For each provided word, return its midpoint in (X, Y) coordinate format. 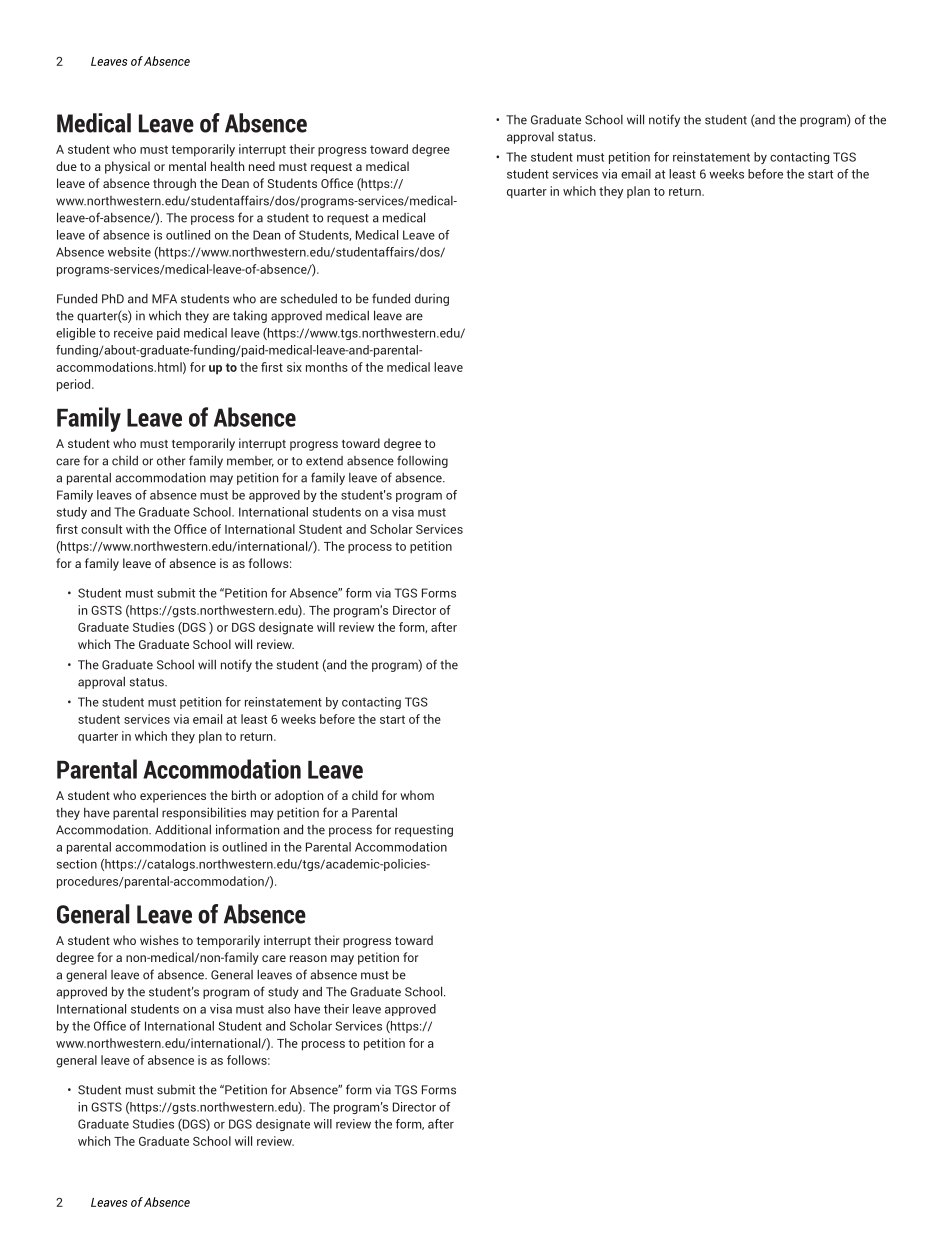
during (432, 300)
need (262, 166)
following (422, 461)
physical (127, 167)
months (327, 367)
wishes (159, 940)
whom (417, 795)
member (250, 461)
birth (244, 795)
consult (101, 529)
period (75, 385)
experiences (173, 796)
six (294, 367)
